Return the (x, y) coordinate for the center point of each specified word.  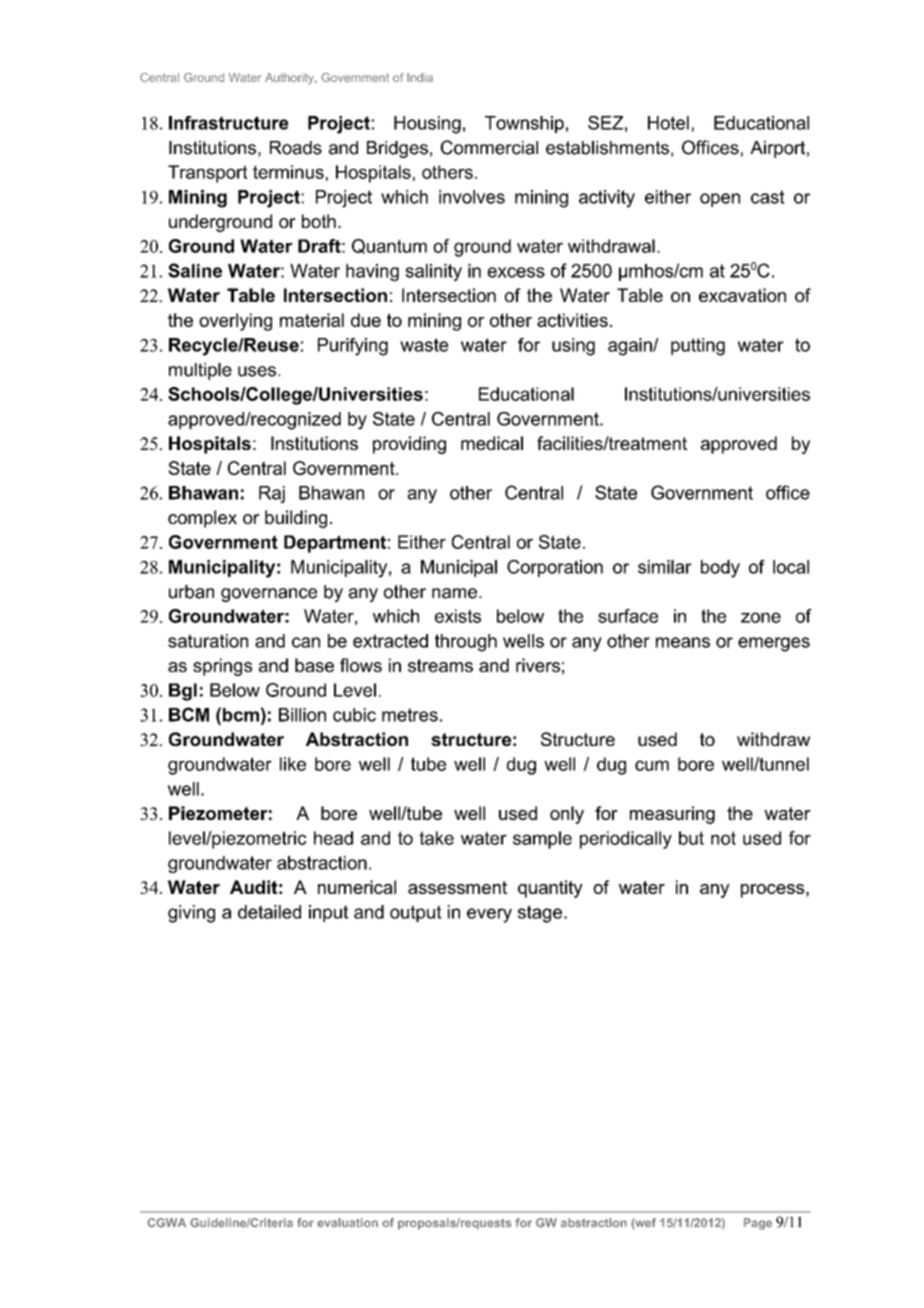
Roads (296, 148)
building (296, 519)
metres (410, 715)
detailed (269, 912)
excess (516, 272)
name (454, 593)
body (720, 569)
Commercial (489, 147)
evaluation (347, 1223)
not (723, 838)
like (293, 764)
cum (652, 765)
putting (698, 347)
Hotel (668, 123)
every (489, 915)
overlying (235, 322)
